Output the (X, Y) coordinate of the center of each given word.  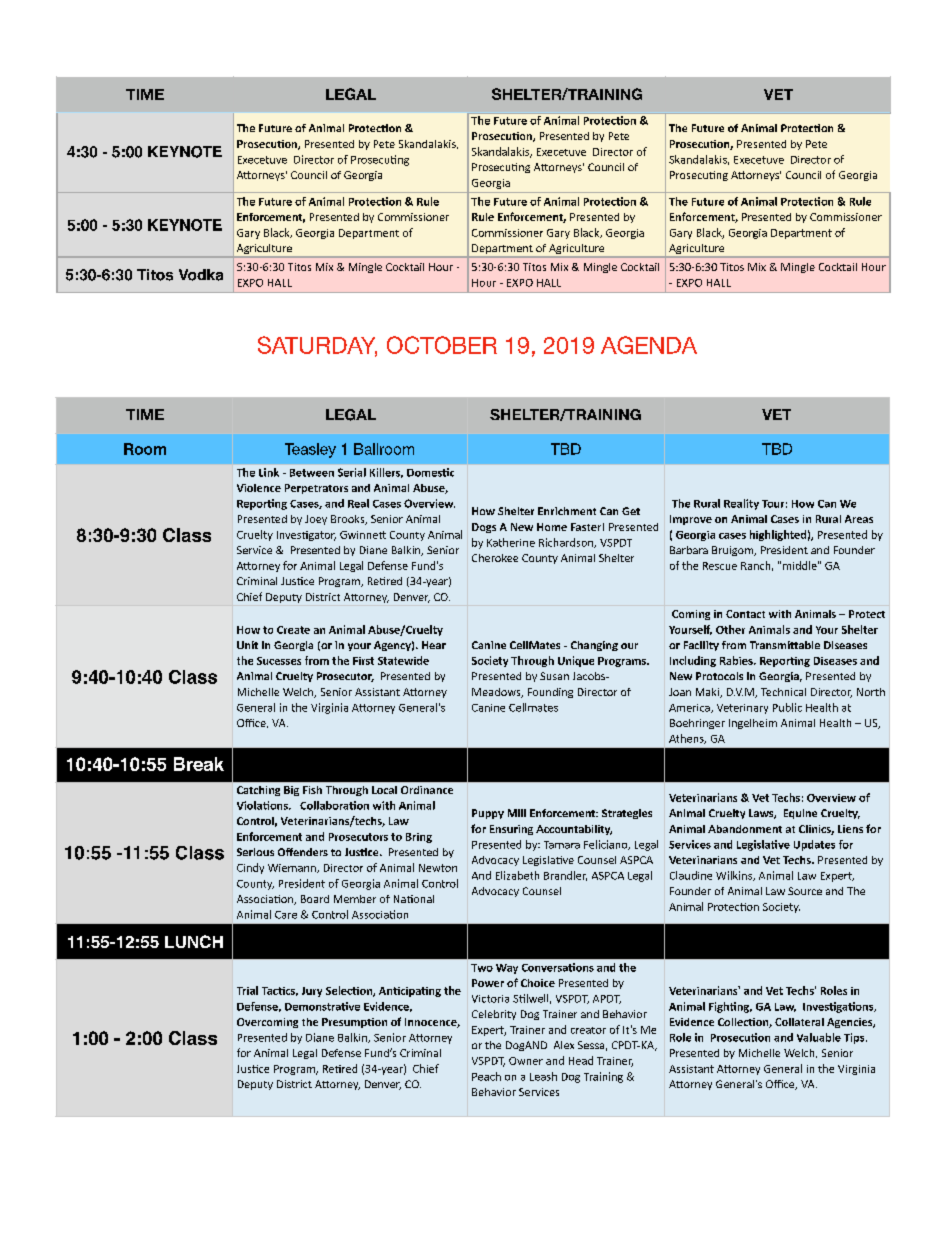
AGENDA (649, 345)
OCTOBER (442, 345)
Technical (783, 692)
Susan (554, 676)
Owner (526, 1061)
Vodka (201, 275)
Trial (247, 990)
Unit (247, 645)
